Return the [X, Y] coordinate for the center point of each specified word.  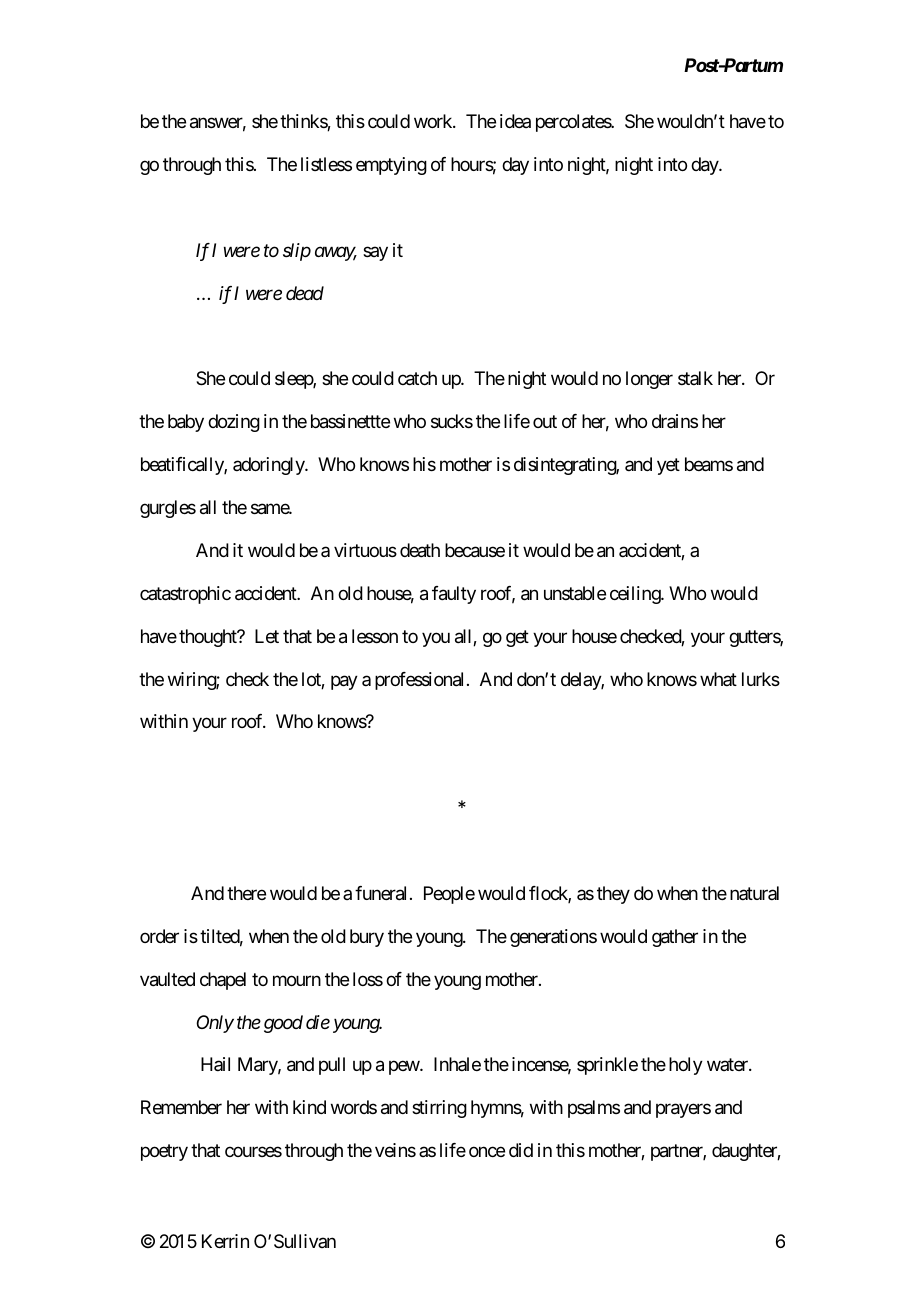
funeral [380, 893]
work [434, 121]
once [487, 1152]
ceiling [636, 595]
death [420, 550]
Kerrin [225, 1241]
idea [515, 121]
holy [686, 1066]
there [246, 893]
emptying [391, 166]
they [613, 895]
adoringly [269, 466]
